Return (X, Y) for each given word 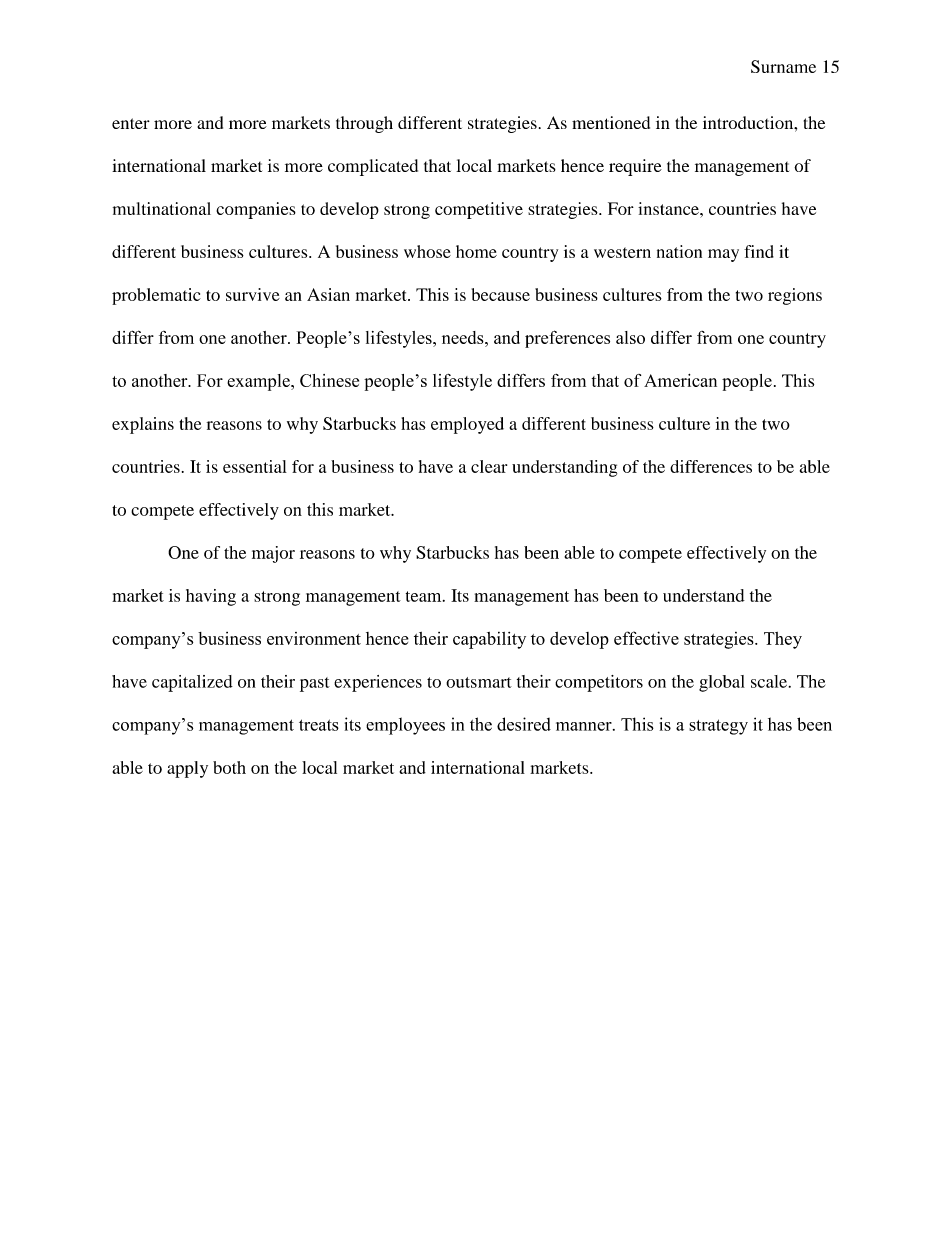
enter (131, 123)
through (364, 124)
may (723, 255)
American (680, 380)
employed (467, 425)
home (476, 251)
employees (405, 726)
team (425, 596)
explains (143, 425)
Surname (783, 66)
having (211, 597)
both (229, 767)
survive (253, 294)
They (783, 640)
